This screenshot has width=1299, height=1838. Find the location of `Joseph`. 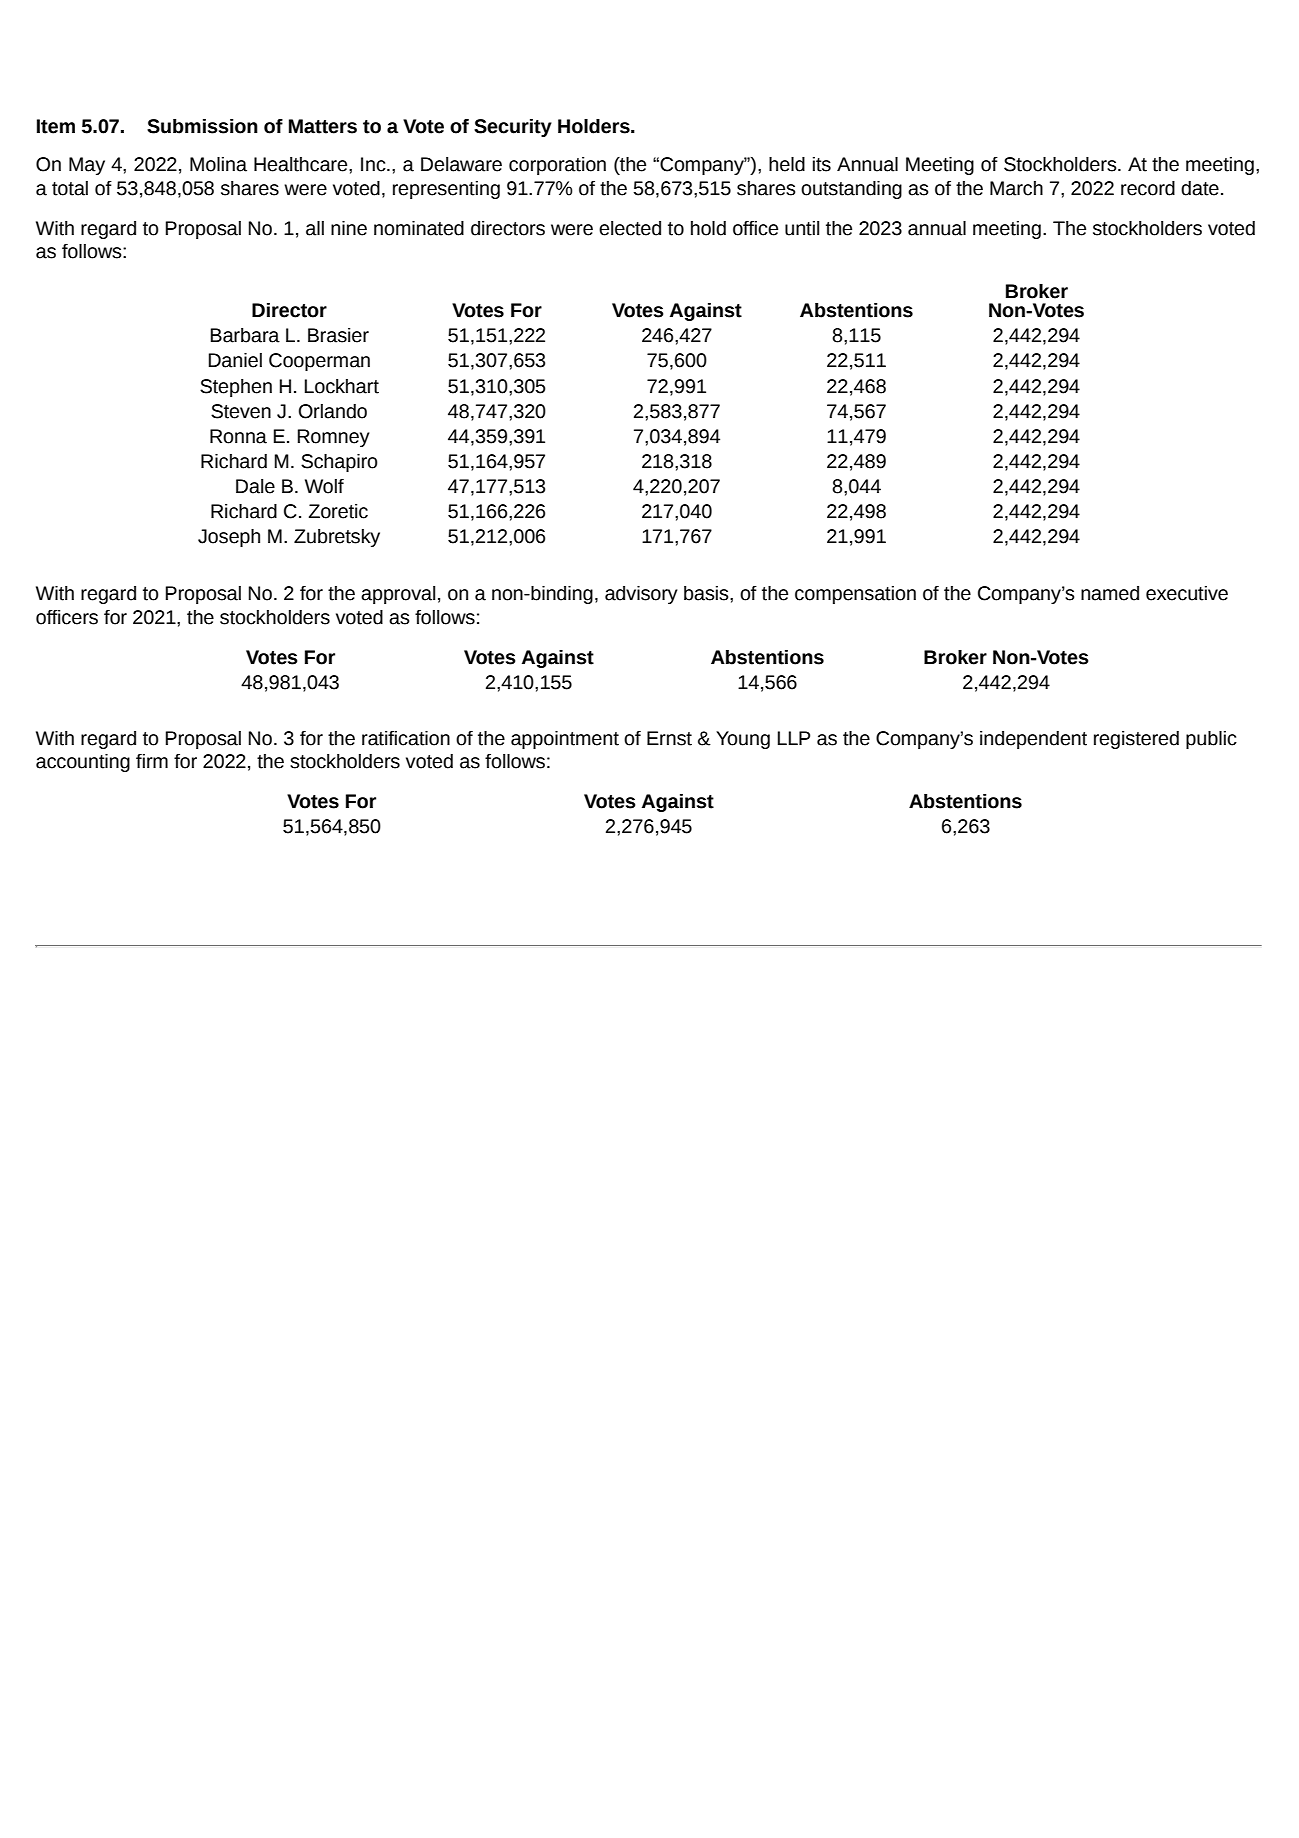

Joseph is located at coordinates (229, 538).
